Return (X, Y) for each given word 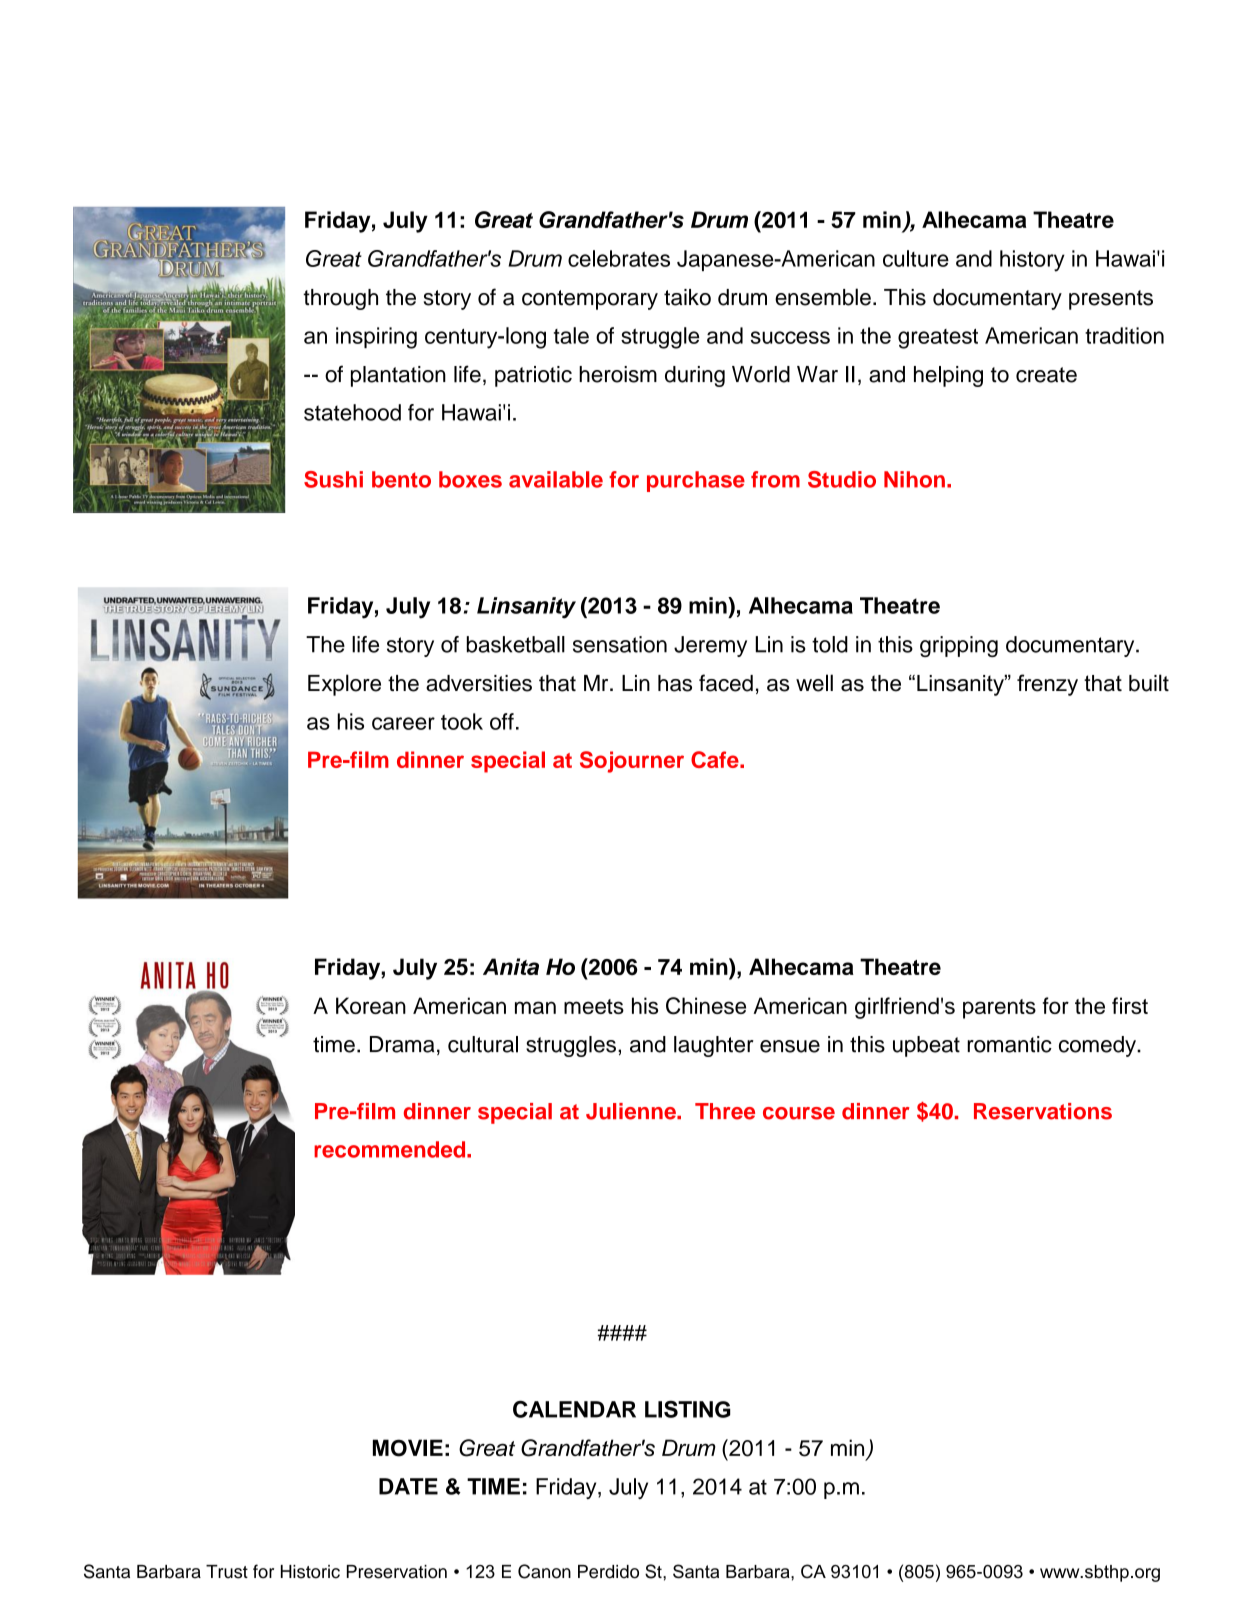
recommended (391, 1149)
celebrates (619, 258)
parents (999, 1009)
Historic (310, 1572)
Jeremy (710, 646)
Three (725, 1111)
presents (1111, 300)
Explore (344, 685)
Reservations (1043, 1111)
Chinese (706, 1006)
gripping (959, 646)
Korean (371, 1005)
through (340, 299)
